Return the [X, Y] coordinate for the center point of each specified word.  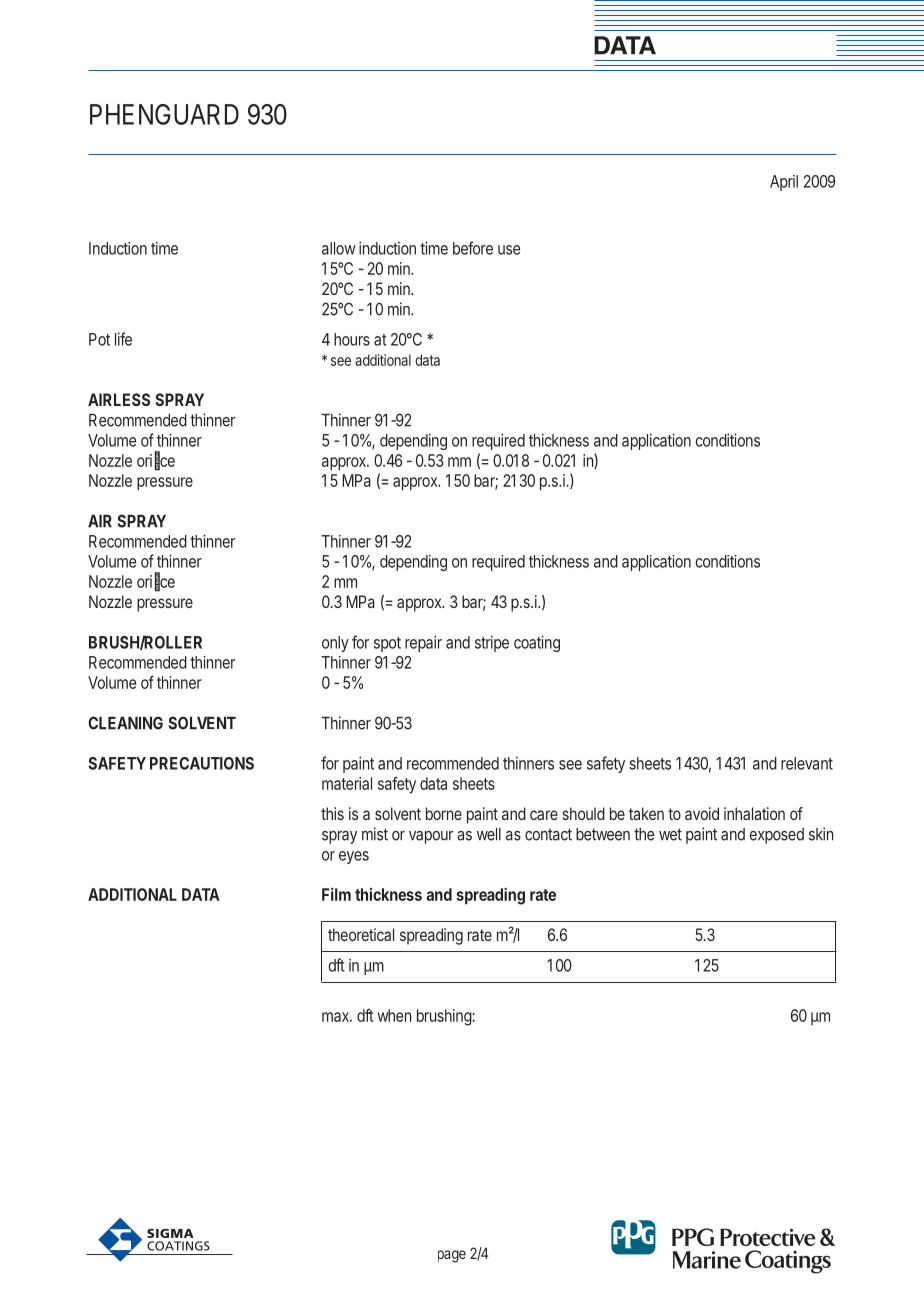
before [473, 248]
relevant [807, 763]
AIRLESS [119, 399]
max [336, 1017]
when [394, 1015]
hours [352, 339]
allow [339, 248]
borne [444, 813]
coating [537, 643]
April [784, 183]
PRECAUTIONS [202, 763]
